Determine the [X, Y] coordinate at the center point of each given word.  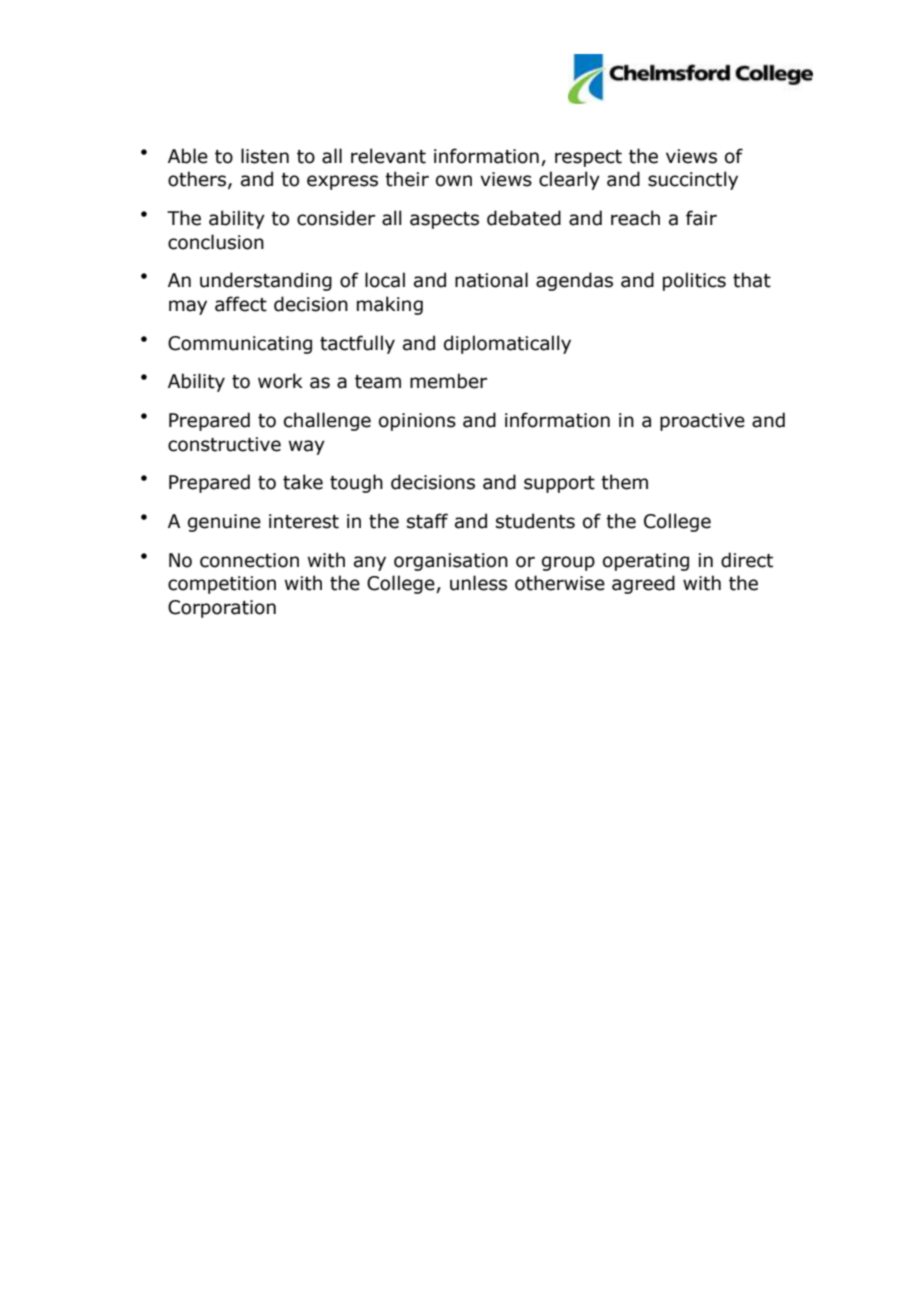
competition [222, 585]
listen [265, 156]
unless [478, 583]
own [454, 181]
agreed [643, 584]
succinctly [693, 180]
